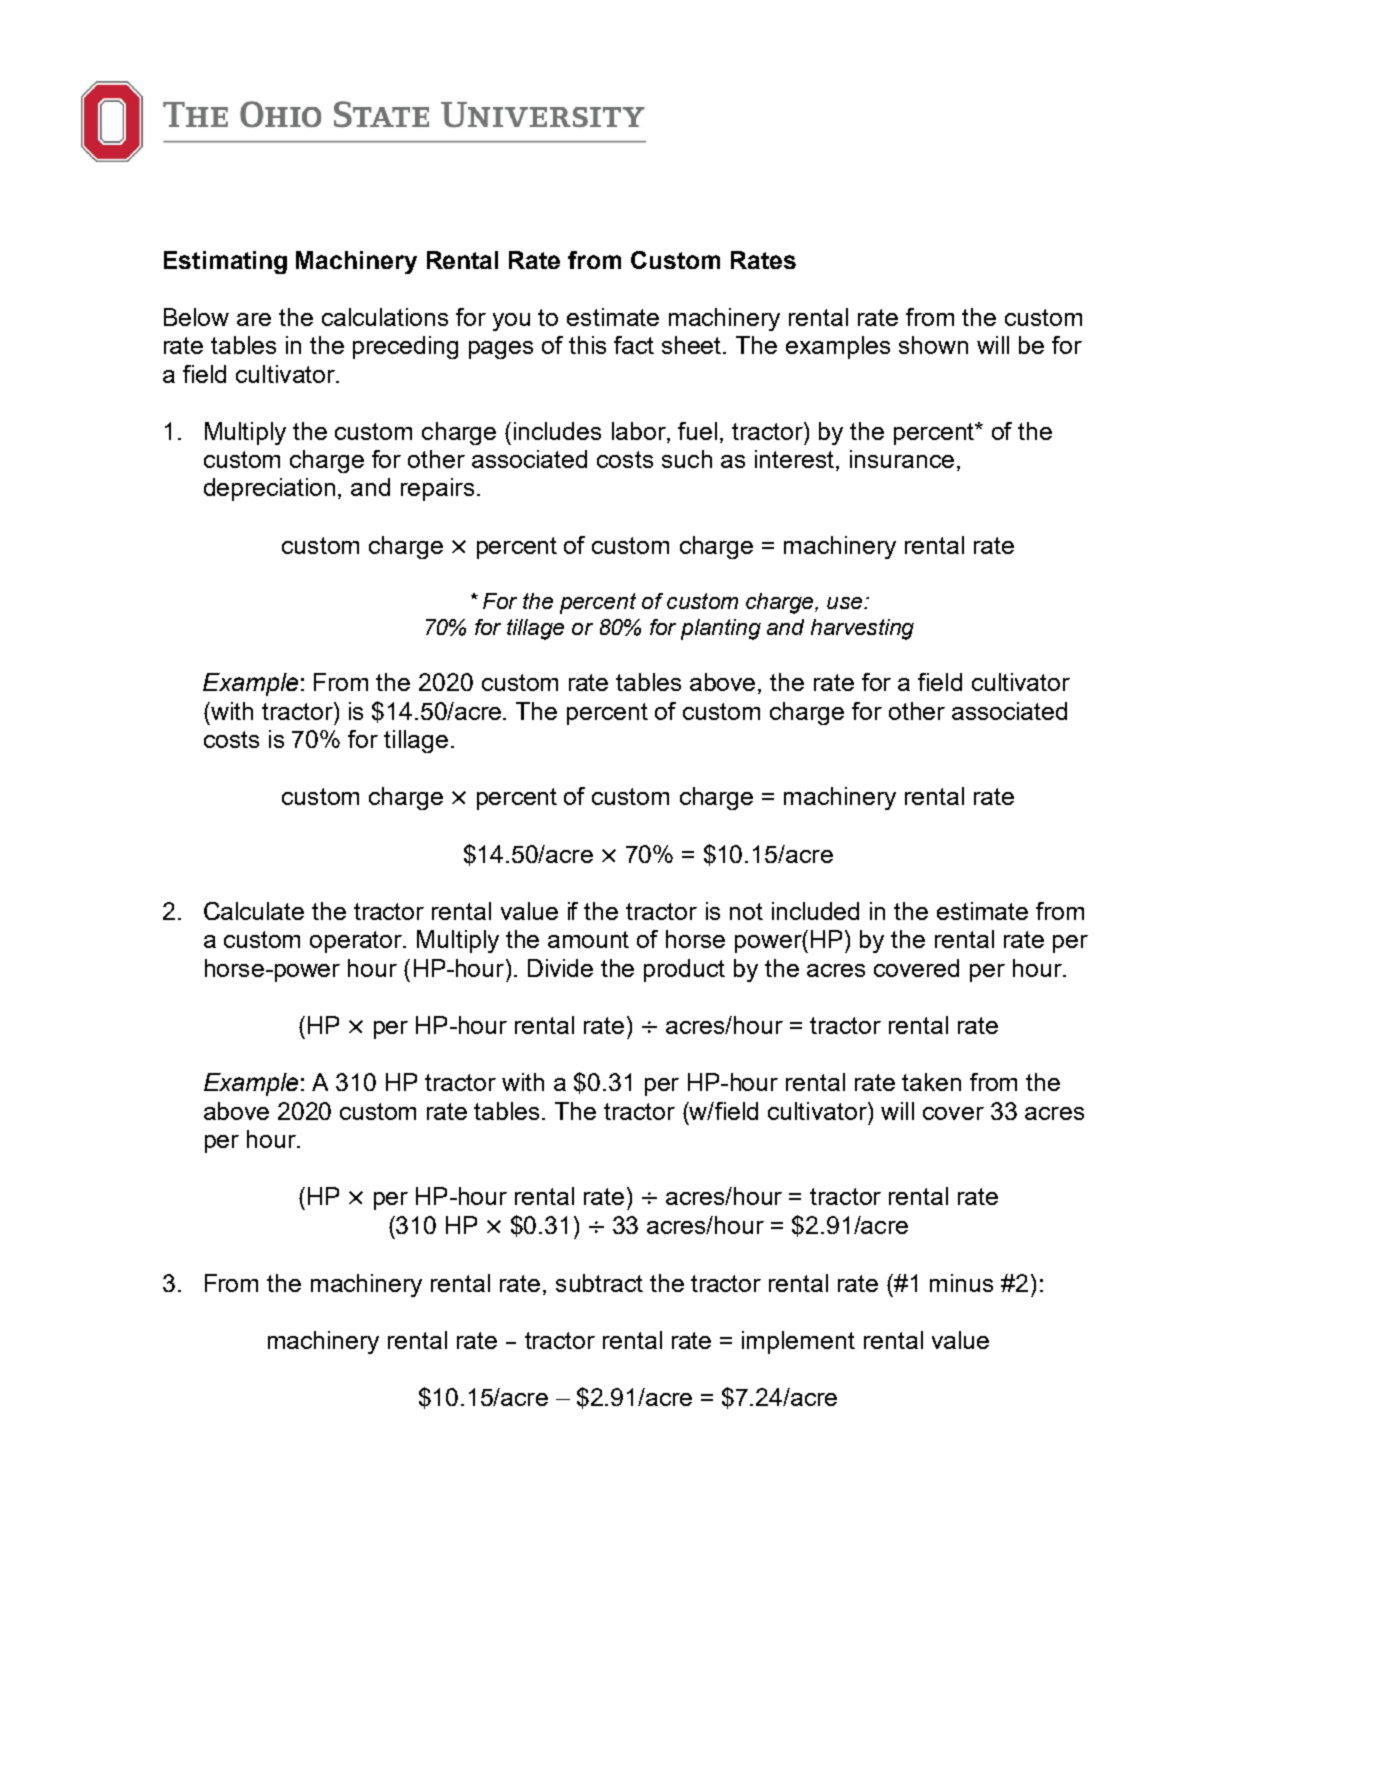  Describe the element at coordinates (587, 345) in the screenshot. I see `this` at that location.
